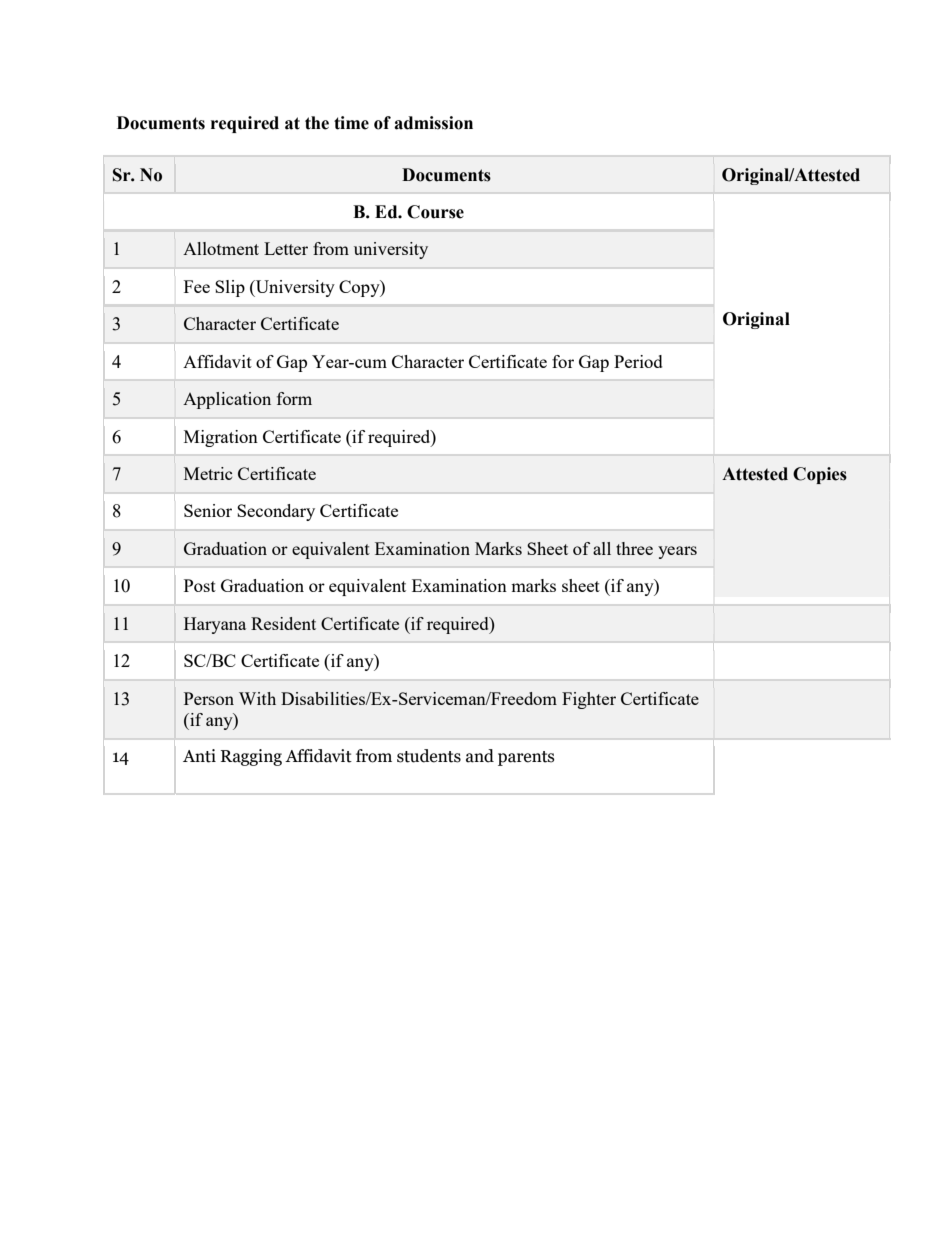  I want to click on and, so click(480, 756).
